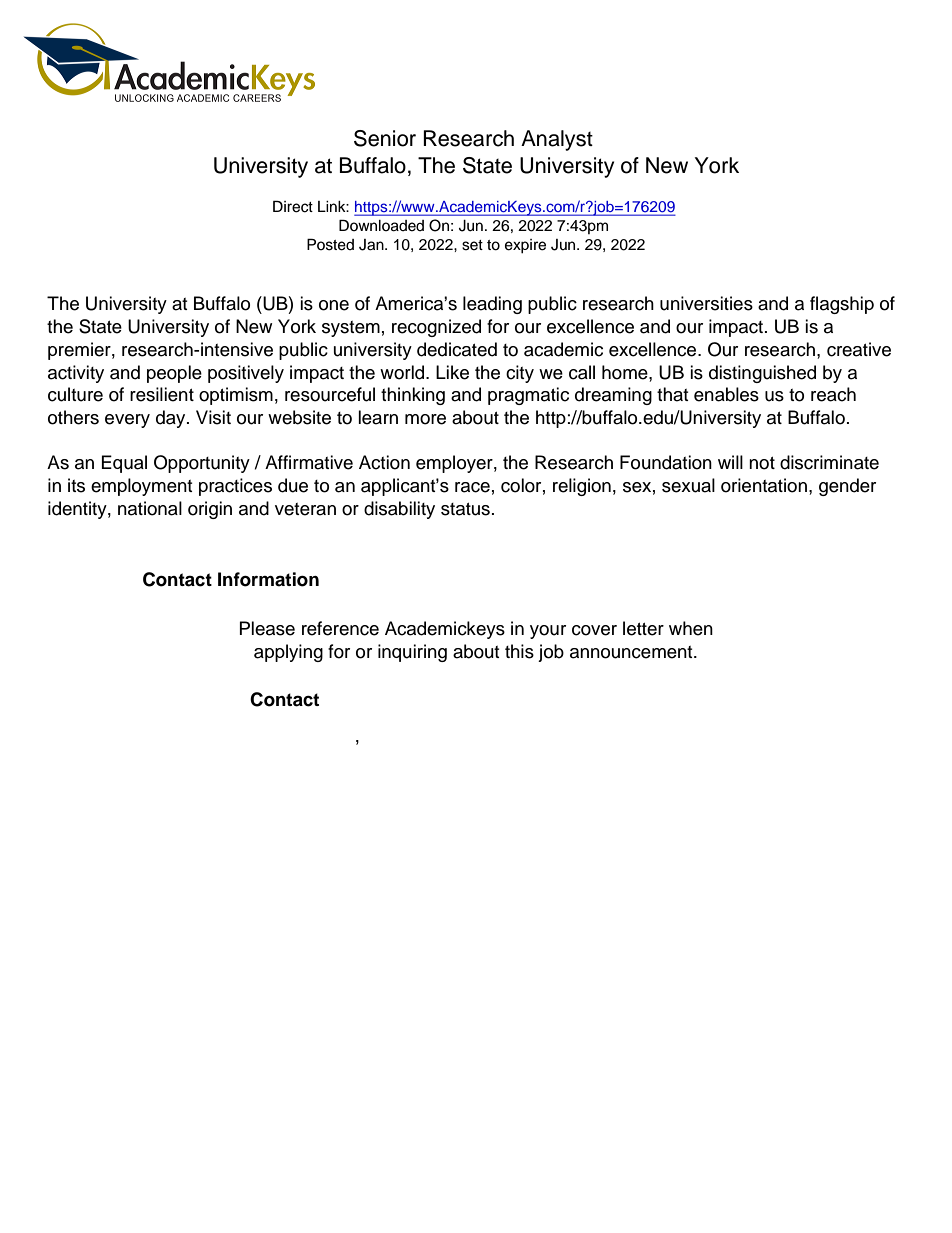  Describe the element at coordinates (413, 396) in the document. I see `thinking` at that location.
